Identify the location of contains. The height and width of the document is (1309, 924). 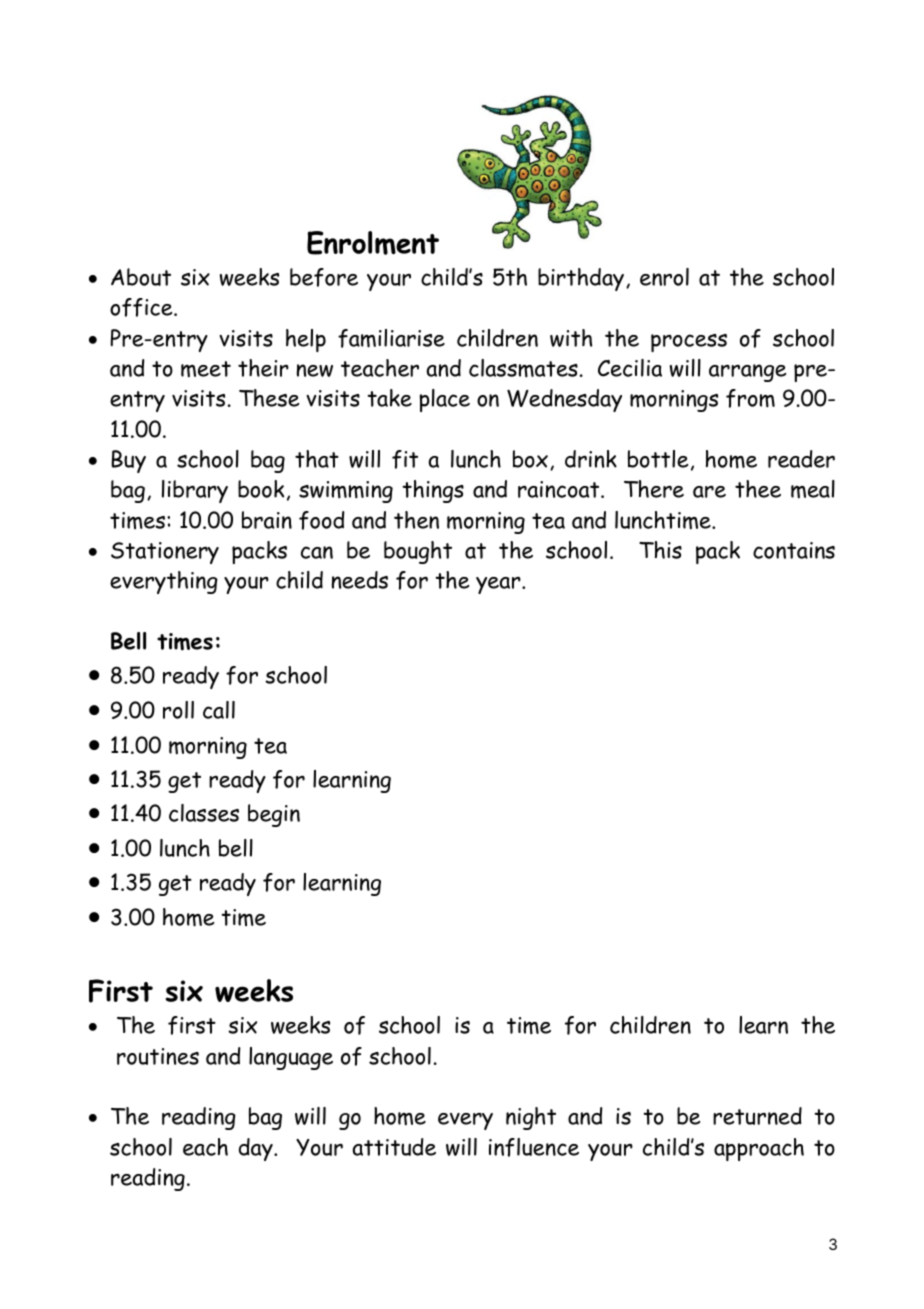
(794, 550).
